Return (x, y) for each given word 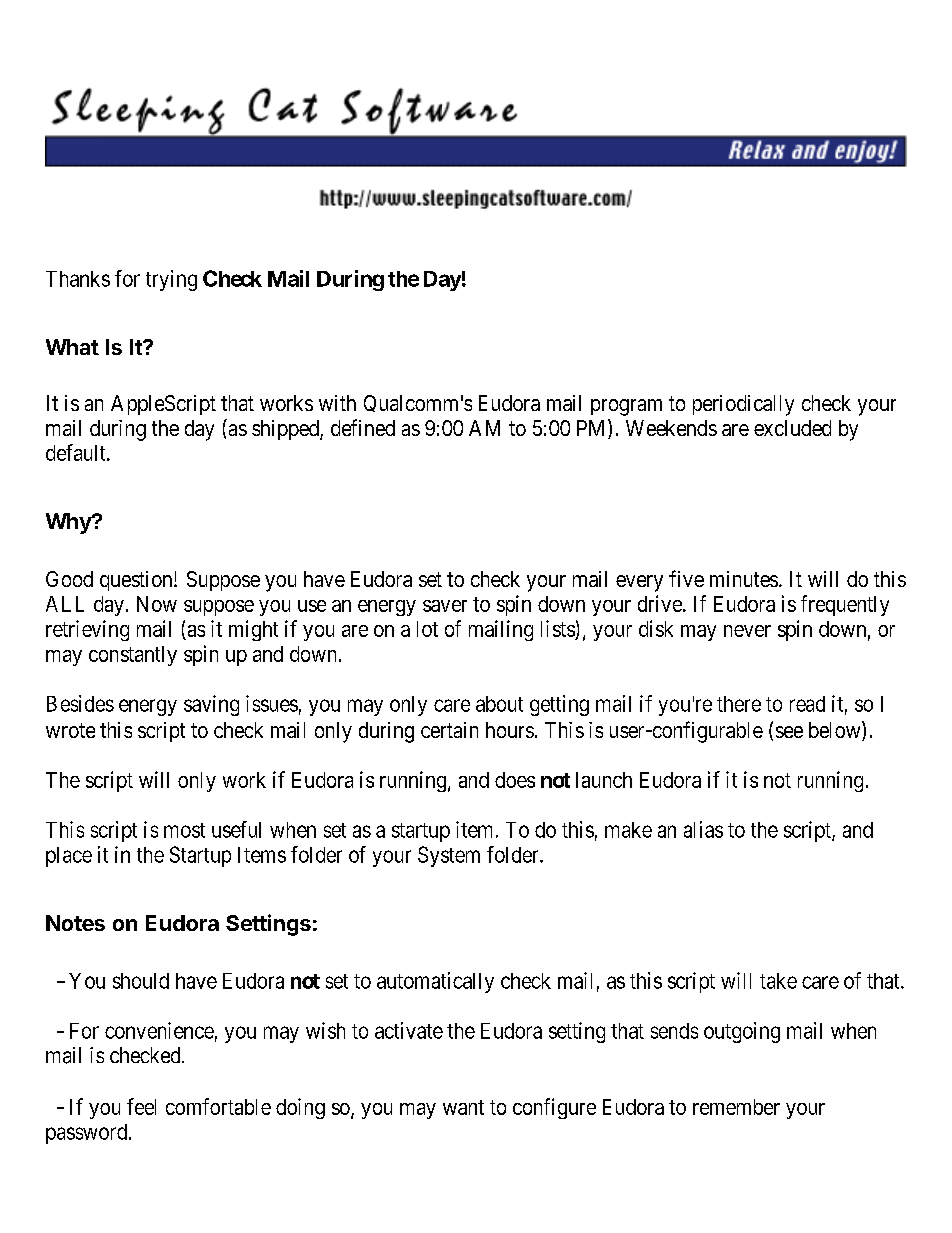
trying (171, 280)
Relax (757, 150)
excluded (792, 428)
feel (141, 1106)
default (77, 452)
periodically (743, 405)
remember (736, 1107)
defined (363, 427)
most (184, 830)
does (515, 780)
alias (703, 829)
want (463, 1107)
